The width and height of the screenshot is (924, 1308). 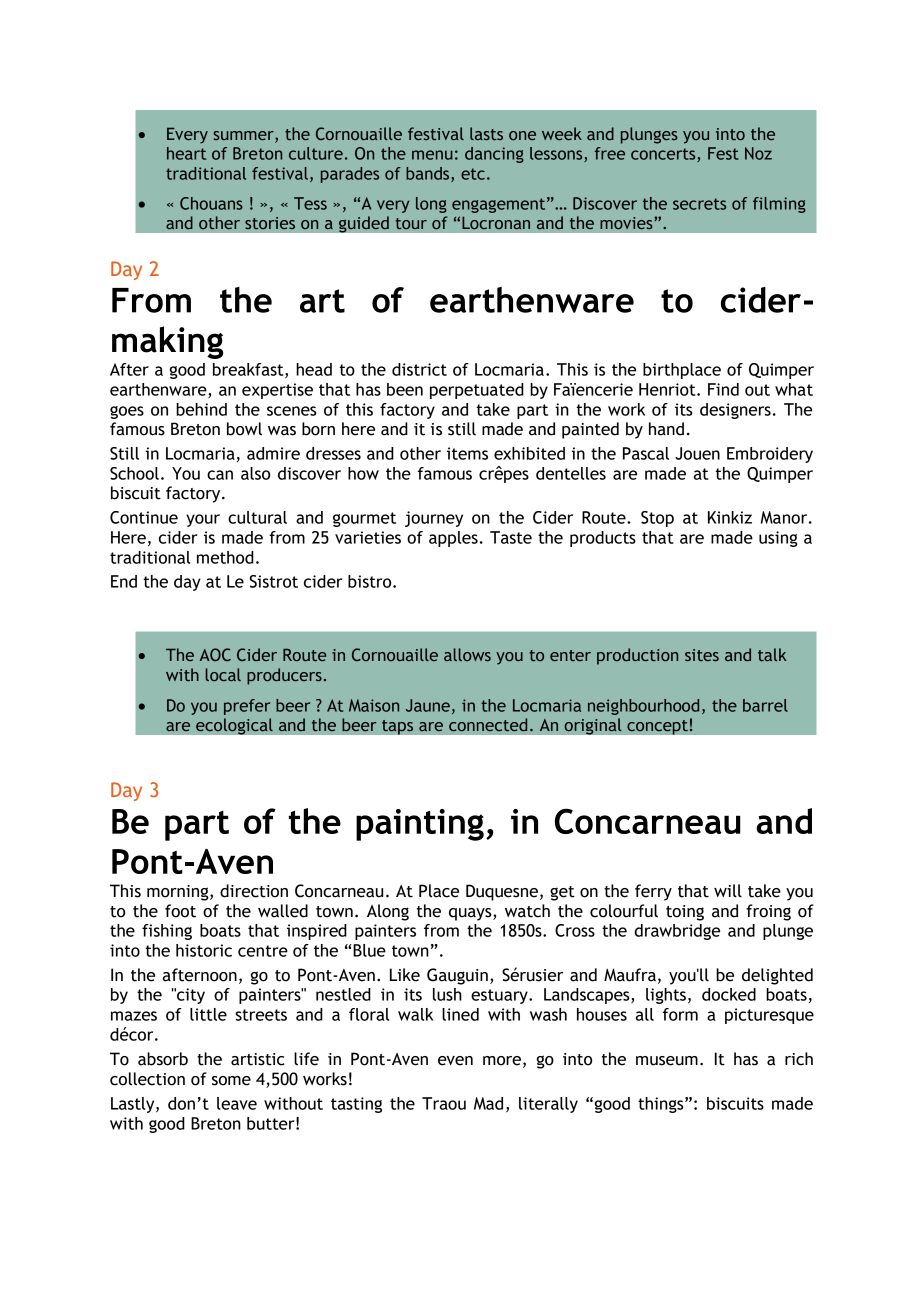 What do you see at coordinates (231, 1081) in the screenshot?
I see `some` at bounding box center [231, 1081].
